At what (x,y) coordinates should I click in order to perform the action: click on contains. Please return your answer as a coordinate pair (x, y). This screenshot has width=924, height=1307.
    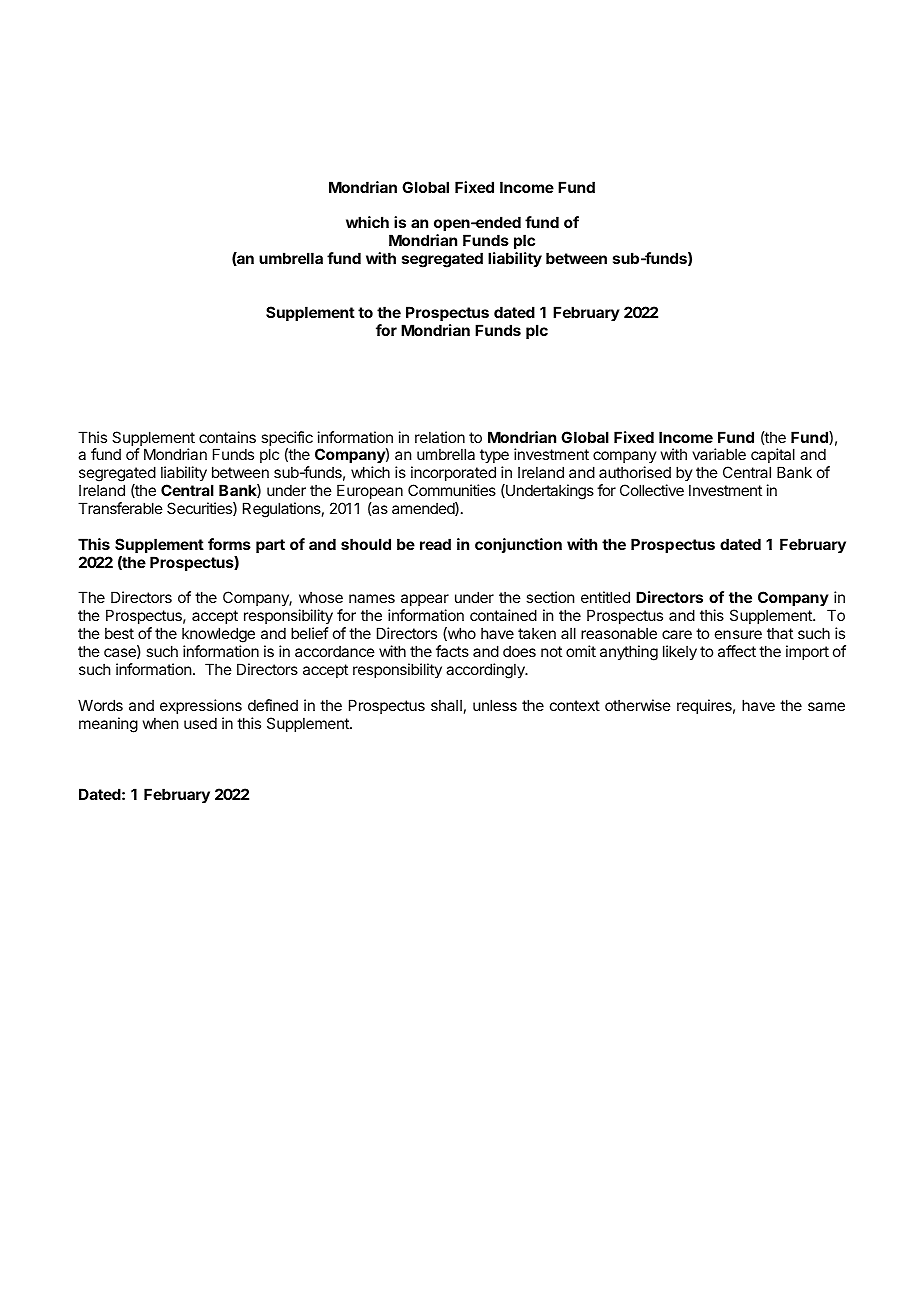
    Looking at the image, I should click on (227, 437).
